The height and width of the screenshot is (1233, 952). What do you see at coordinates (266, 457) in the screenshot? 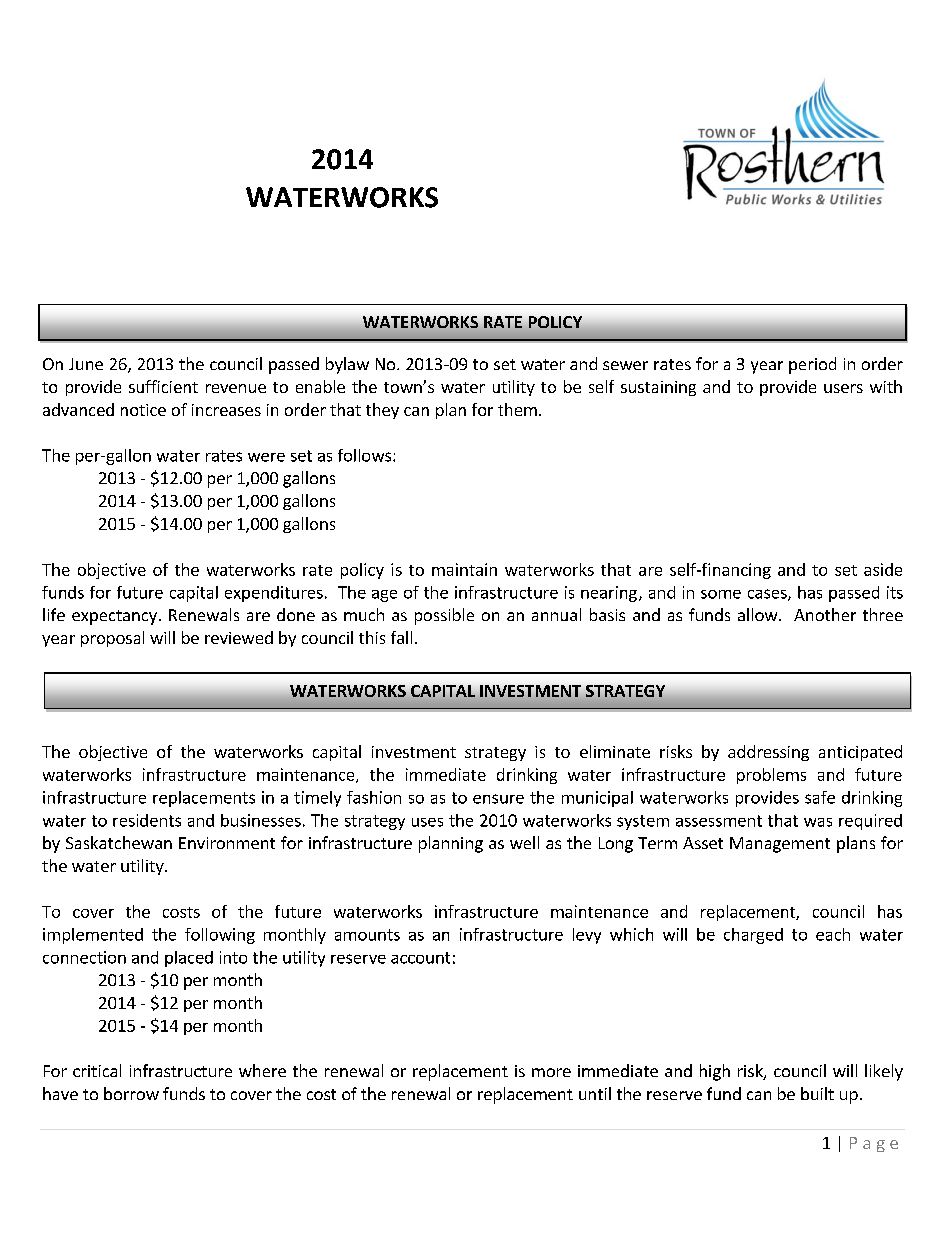
I see `were` at bounding box center [266, 457].
